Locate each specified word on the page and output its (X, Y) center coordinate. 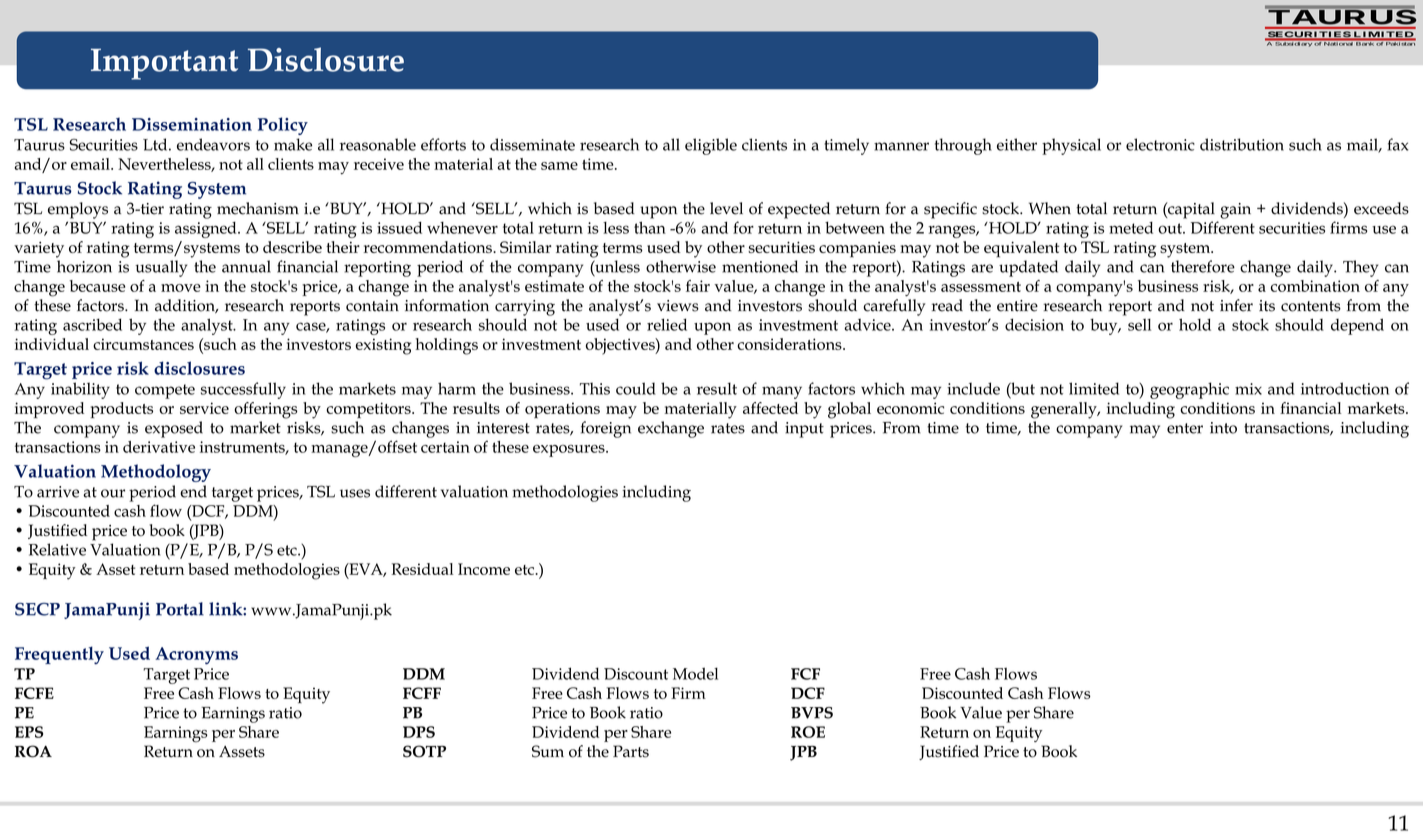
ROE (808, 732)
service (204, 408)
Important (164, 64)
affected (770, 408)
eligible (711, 146)
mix (1248, 389)
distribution (1242, 144)
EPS (29, 732)
